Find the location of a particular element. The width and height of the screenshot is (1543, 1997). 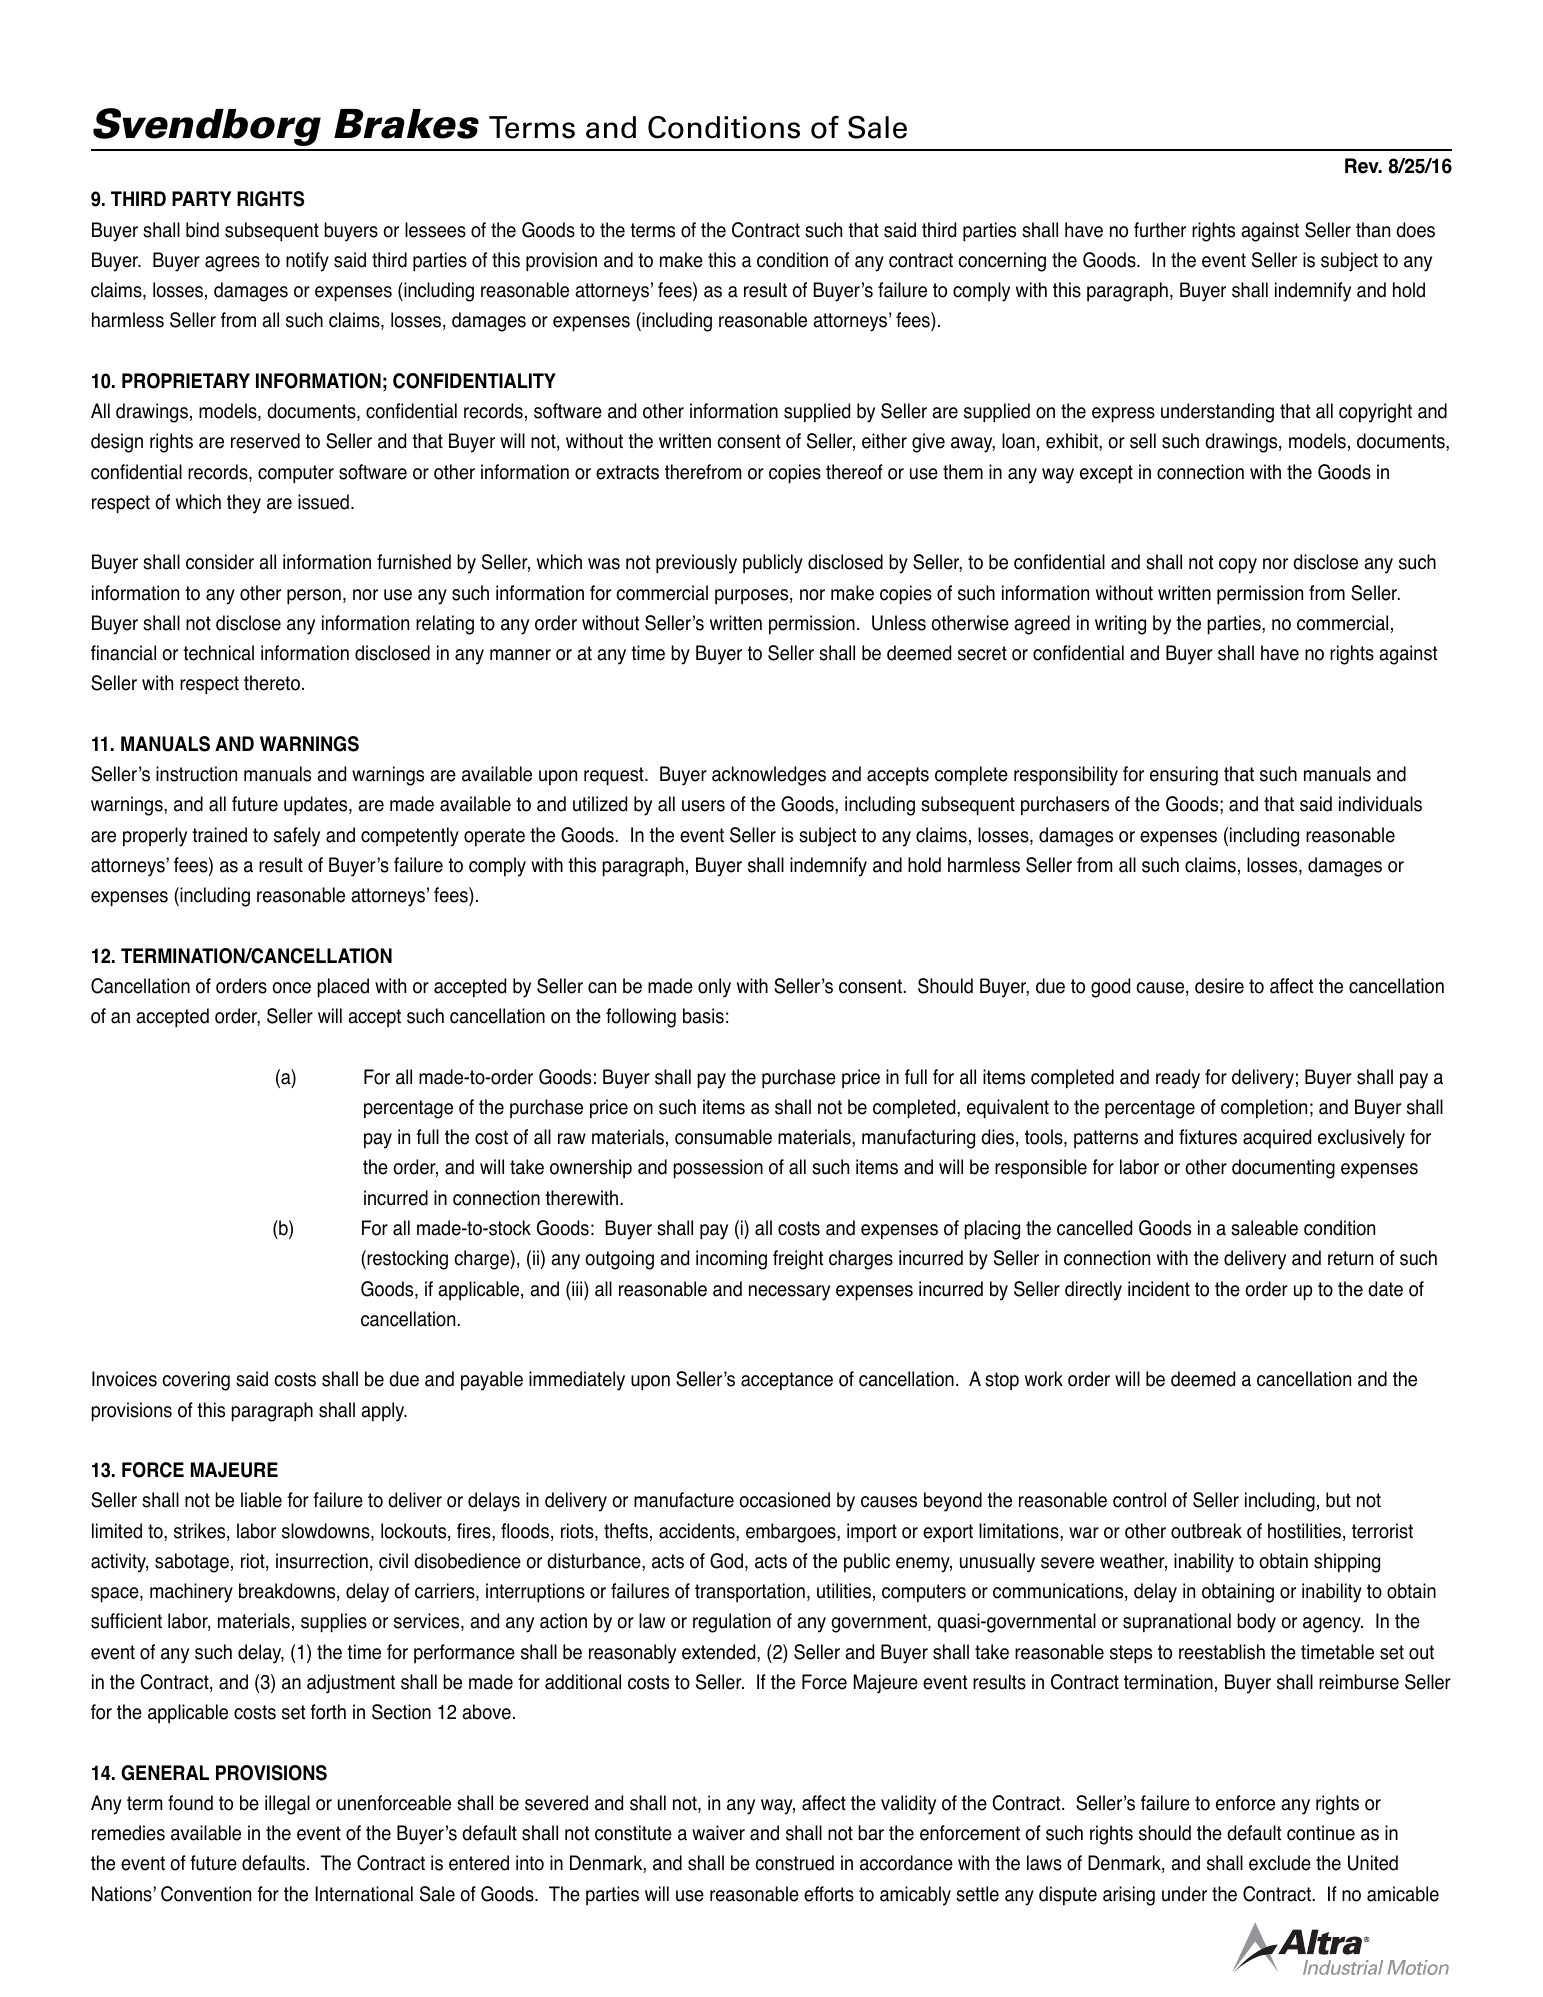

desire is located at coordinates (1219, 986).
